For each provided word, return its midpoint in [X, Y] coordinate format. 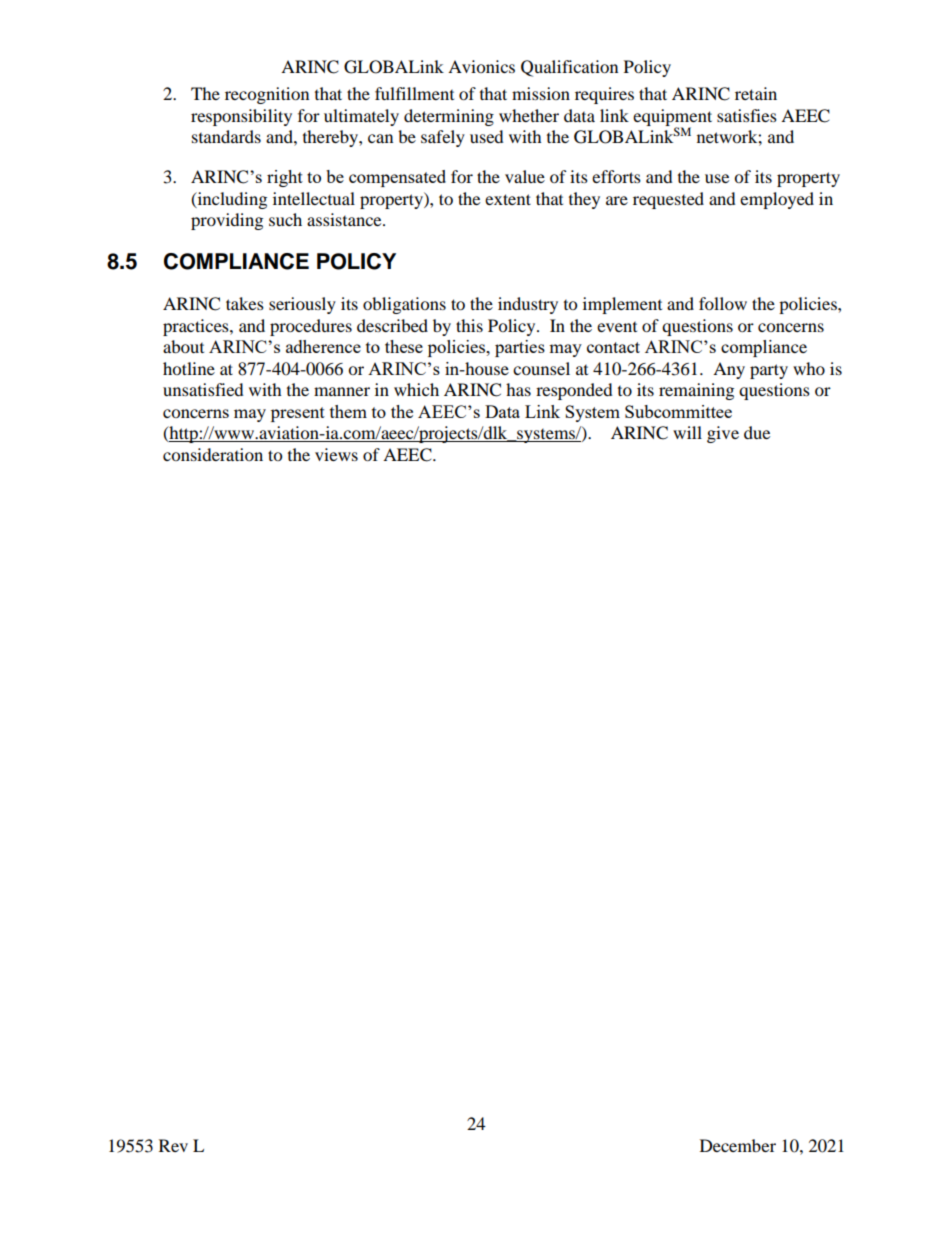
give [723, 434]
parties [520, 348]
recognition [267, 95]
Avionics [481, 66]
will [687, 432]
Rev [173, 1145]
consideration [213, 454]
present [298, 414]
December [738, 1145]
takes [245, 303]
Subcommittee [678, 411]
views [336, 454]
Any [729, 370]
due [757, 432]
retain [756, 93]
